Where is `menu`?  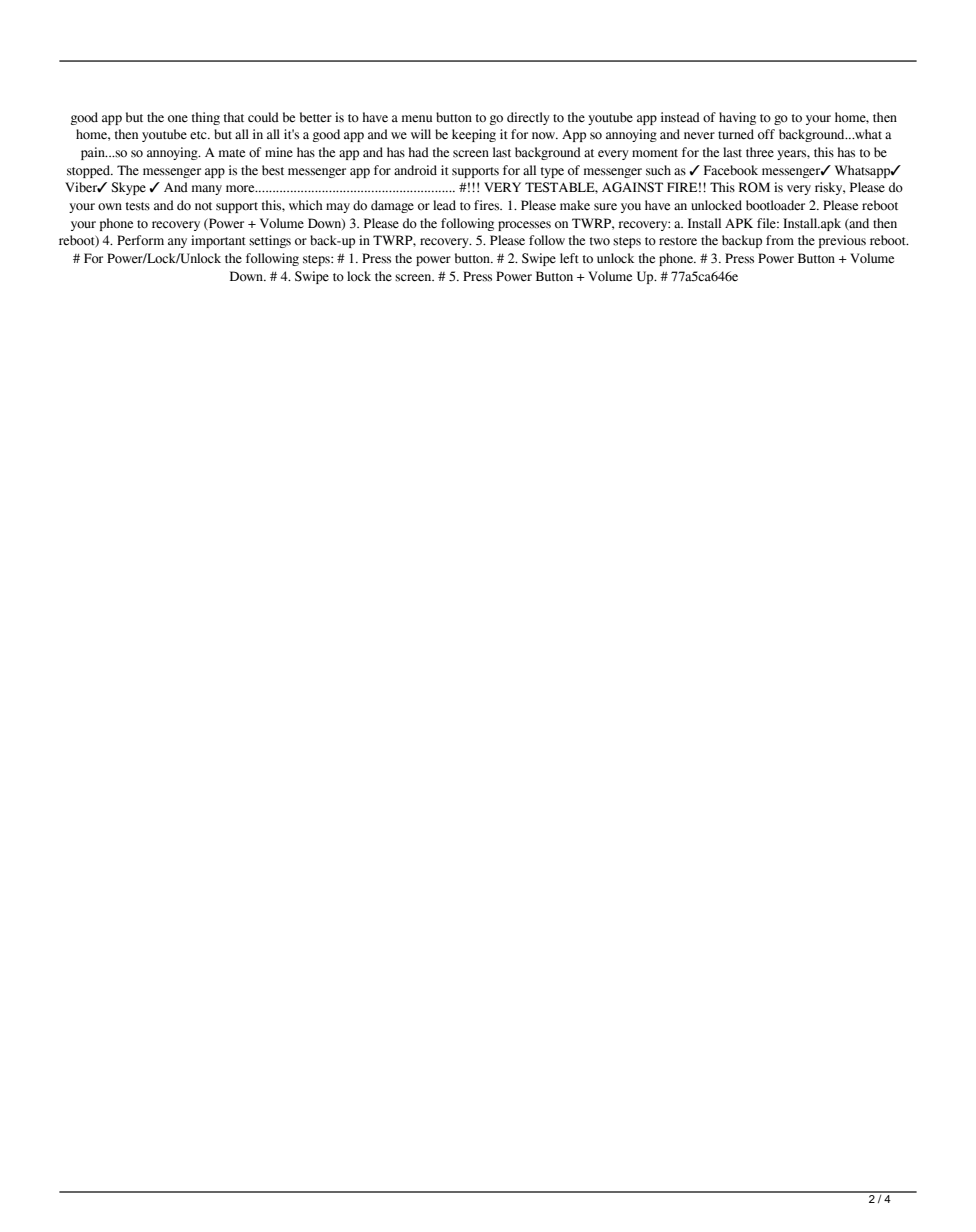 menu is located at coordinates (417, 119).
